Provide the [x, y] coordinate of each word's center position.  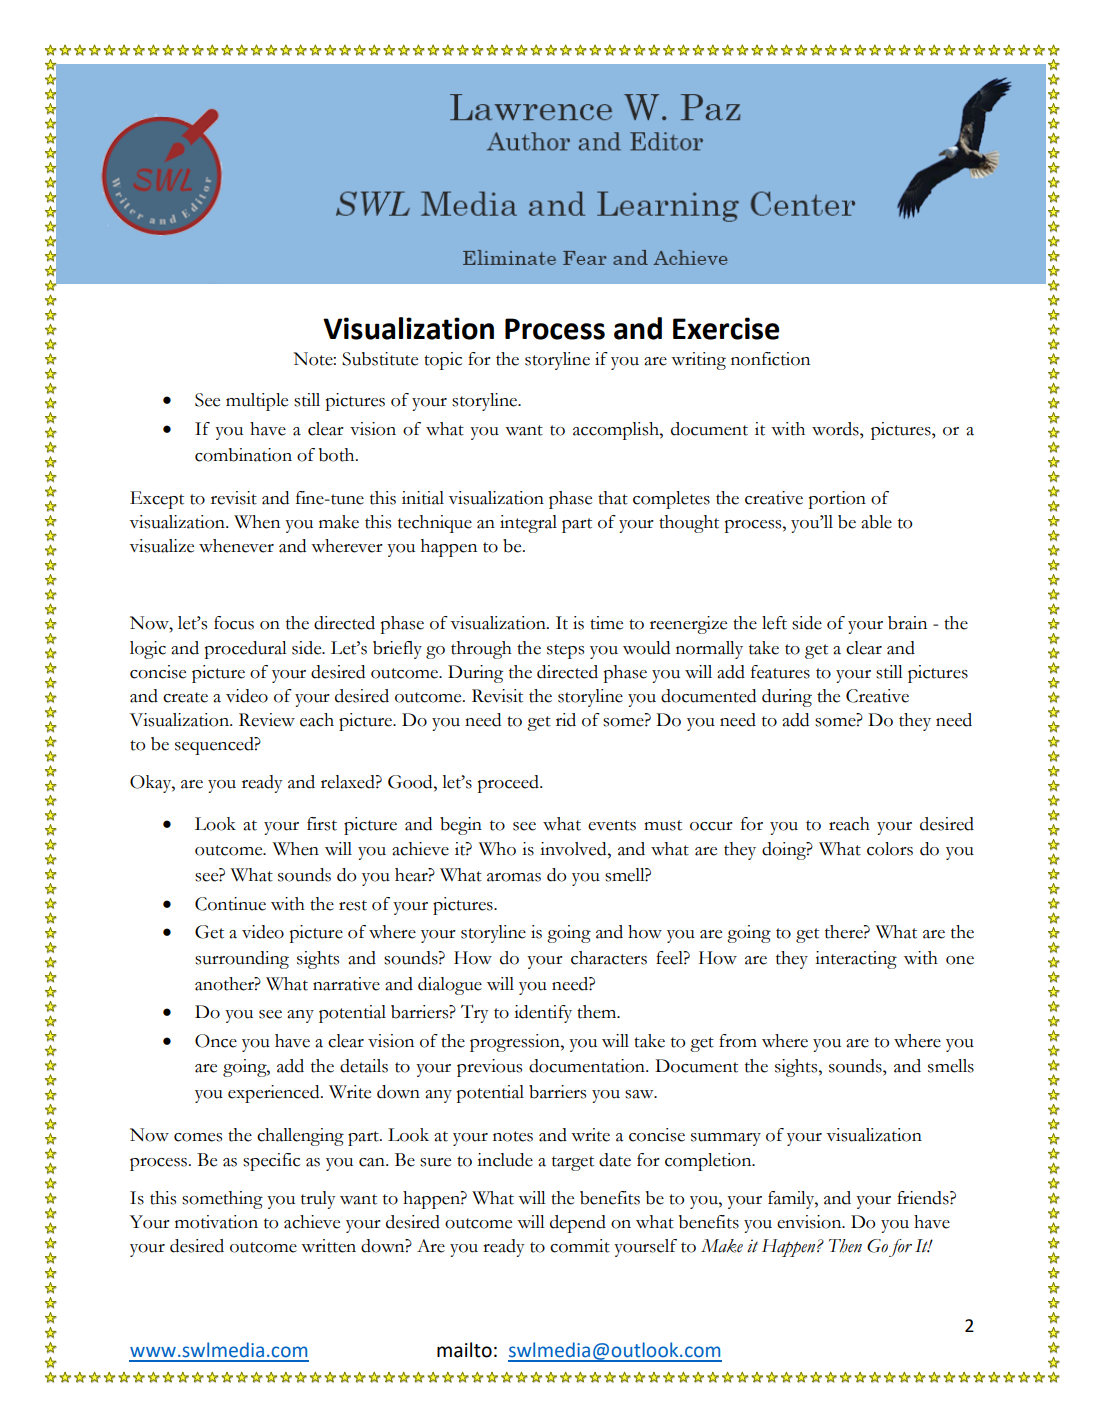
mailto [464, 1350]
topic [443, 361]
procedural [245, 650]
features [780, 672]
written [328, 1246]
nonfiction [770, 359]
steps [565, 651]
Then [845, 1246]
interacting [856, 960]
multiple [257, 402]
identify [543, 1014]
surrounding [242, 960]
